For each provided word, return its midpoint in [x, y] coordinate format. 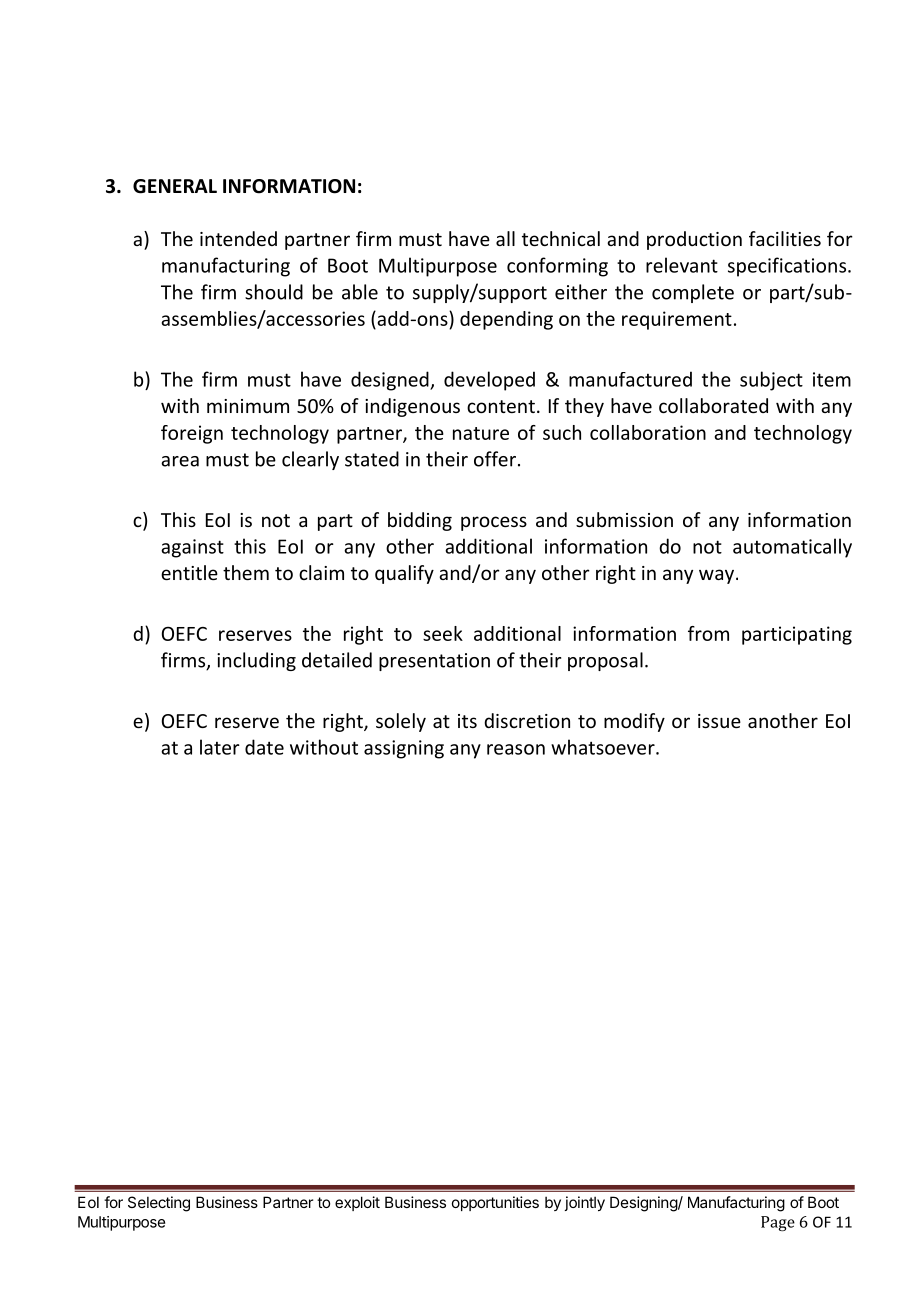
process [494, 523]
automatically [792, 548]
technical [561, 238]
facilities [785, 238]
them [246, 572]
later [220, 747]
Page [778, 1223]
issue [719, 721]
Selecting [159, 1204]
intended [238, 238]
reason [516, 749]
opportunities [495, 1203]
